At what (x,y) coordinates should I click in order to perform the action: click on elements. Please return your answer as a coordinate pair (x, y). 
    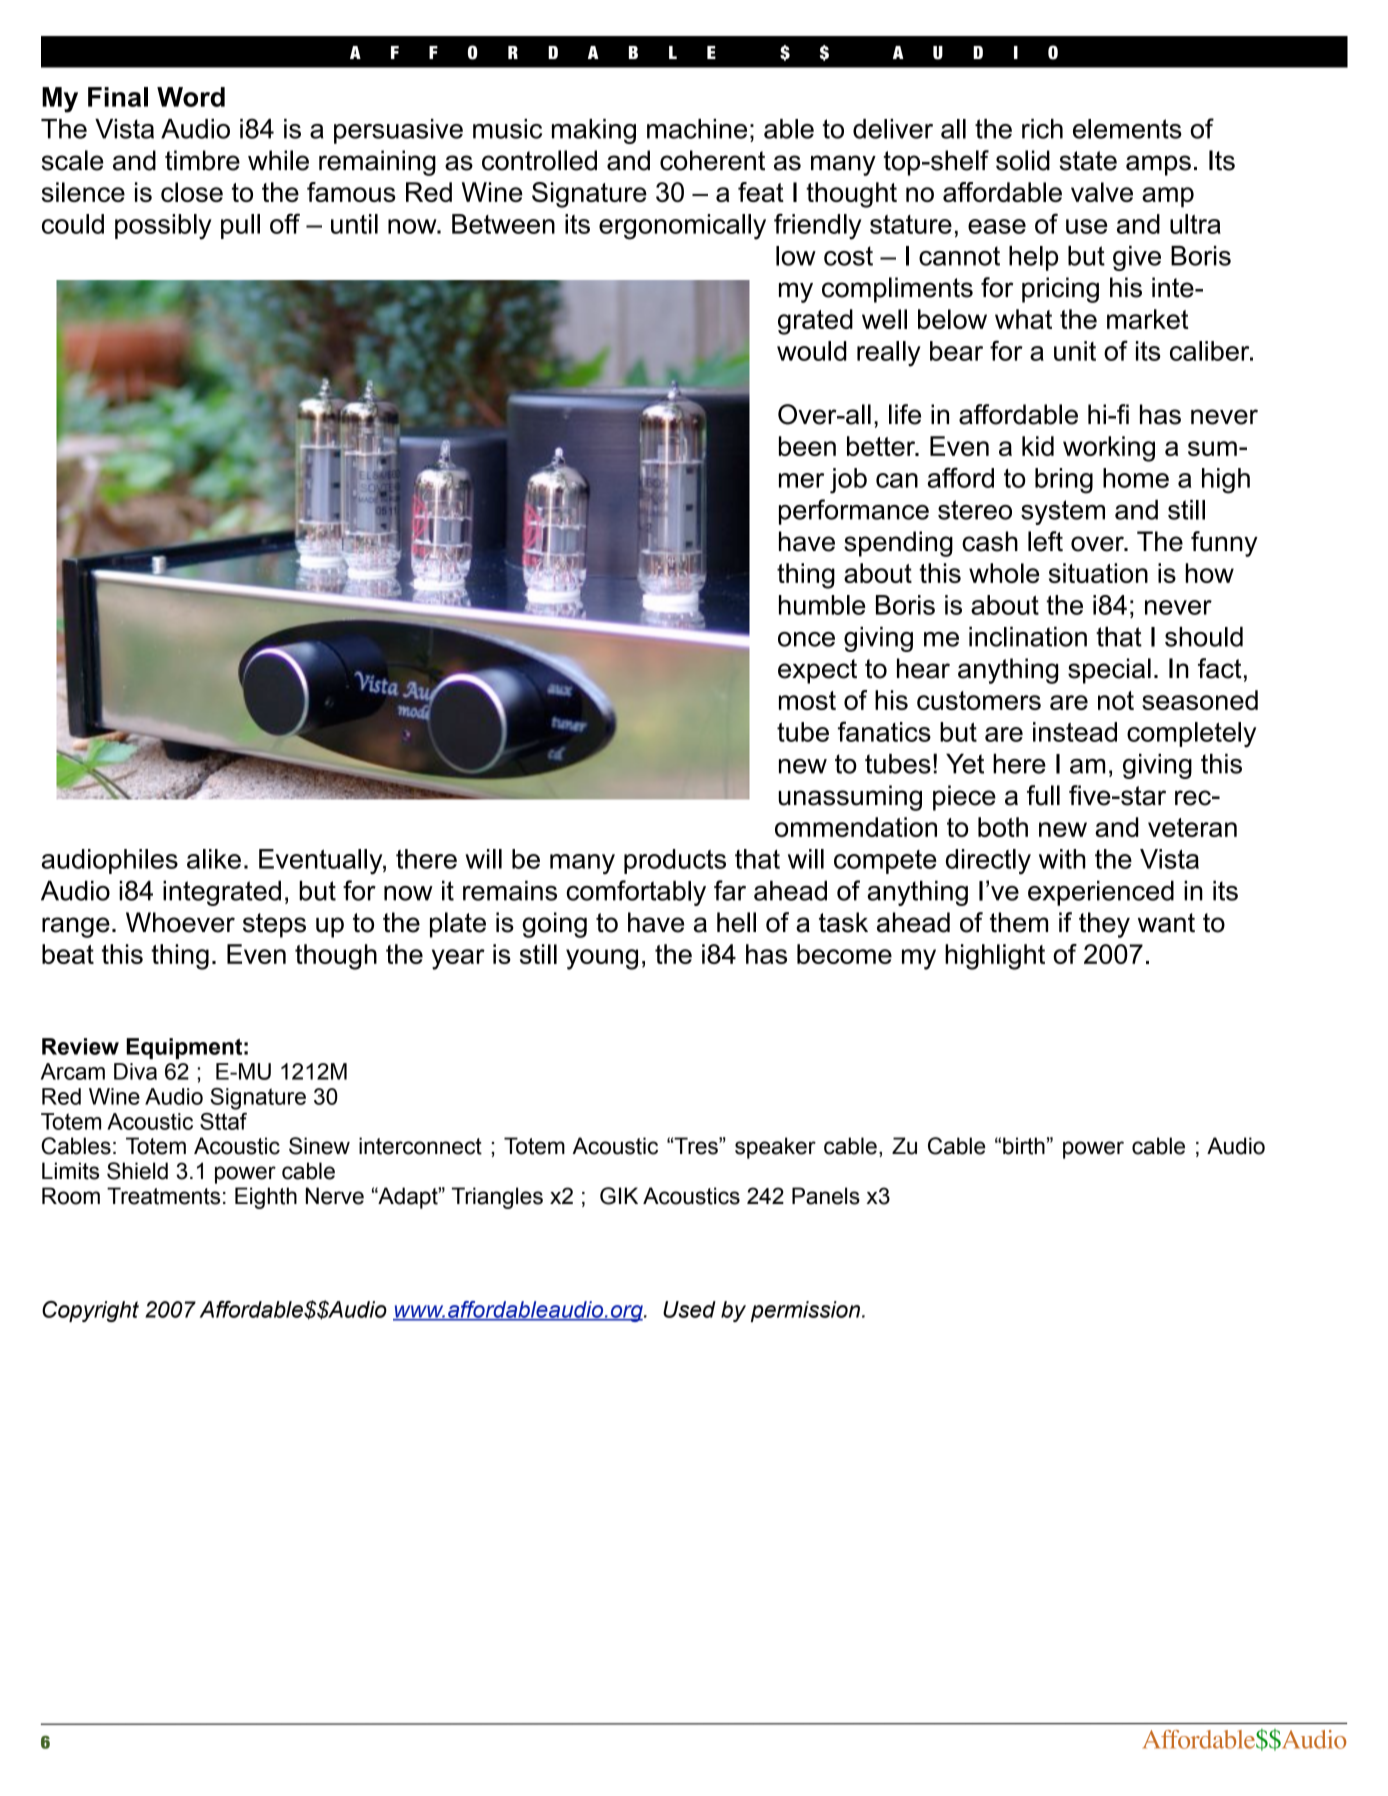
    Looking at the image, I should click on (1127, 129).
